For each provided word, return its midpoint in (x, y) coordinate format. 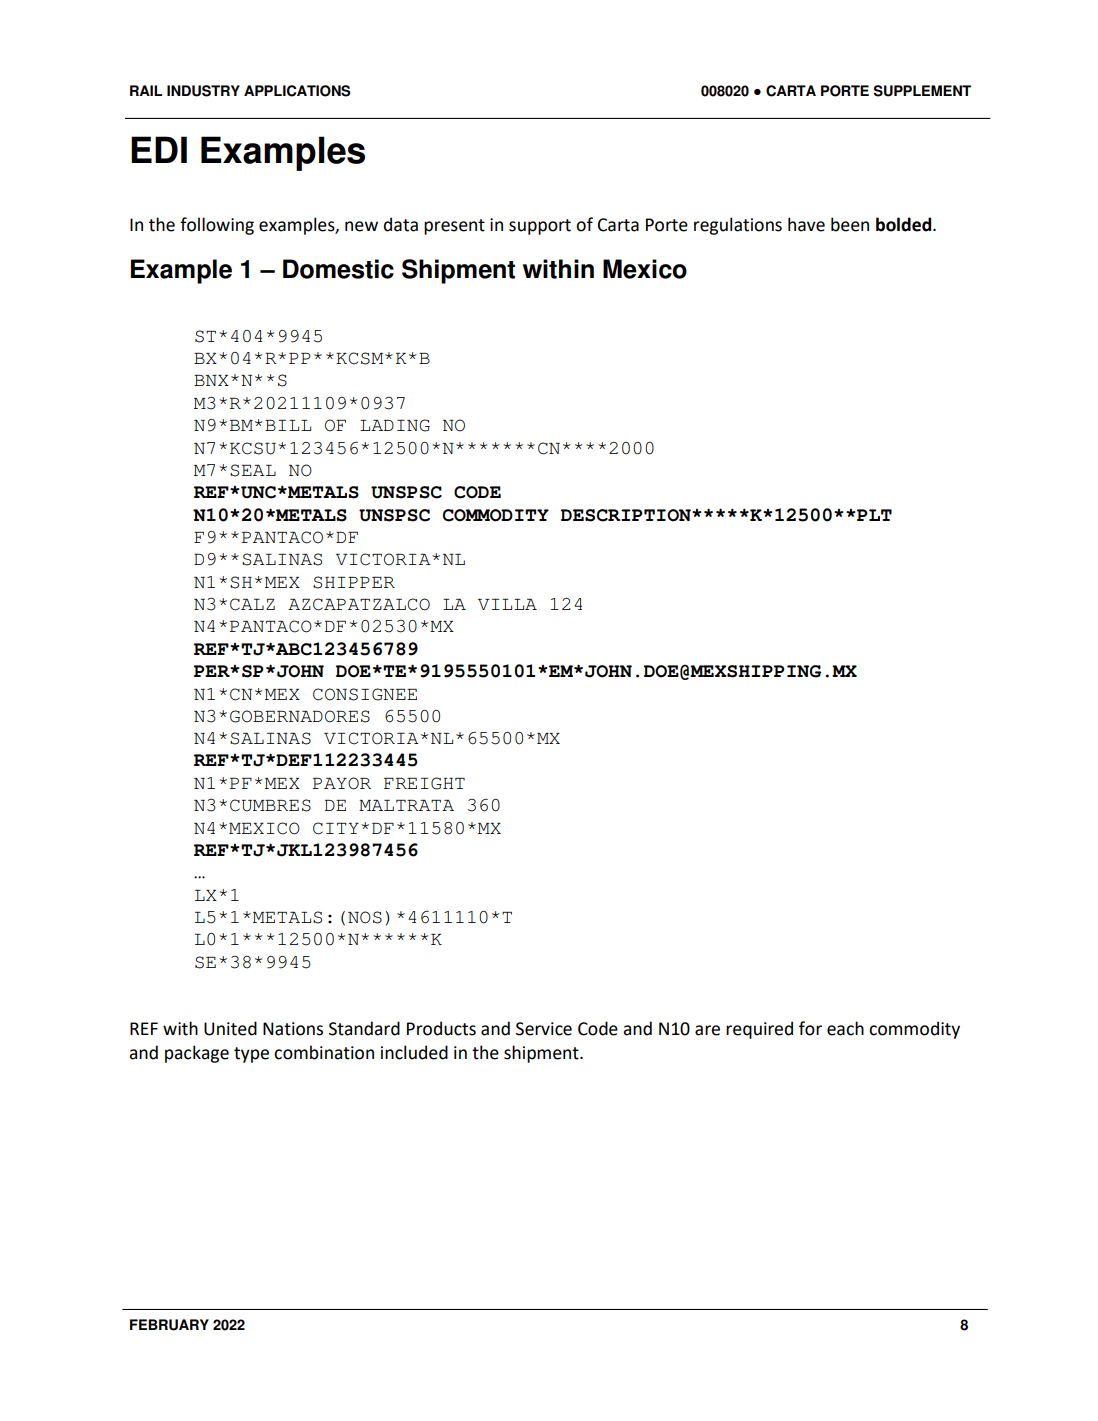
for (810, 1028)
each (845, 1028)
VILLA (507, 604)
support (540, 227)
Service (544, 1029)
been (850, 224)
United (230, 1028)
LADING (395, 425)
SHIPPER (354, 582)
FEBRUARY (169, 1325)
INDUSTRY (203, 91)
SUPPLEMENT (922, 91)
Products (441, 1028)
